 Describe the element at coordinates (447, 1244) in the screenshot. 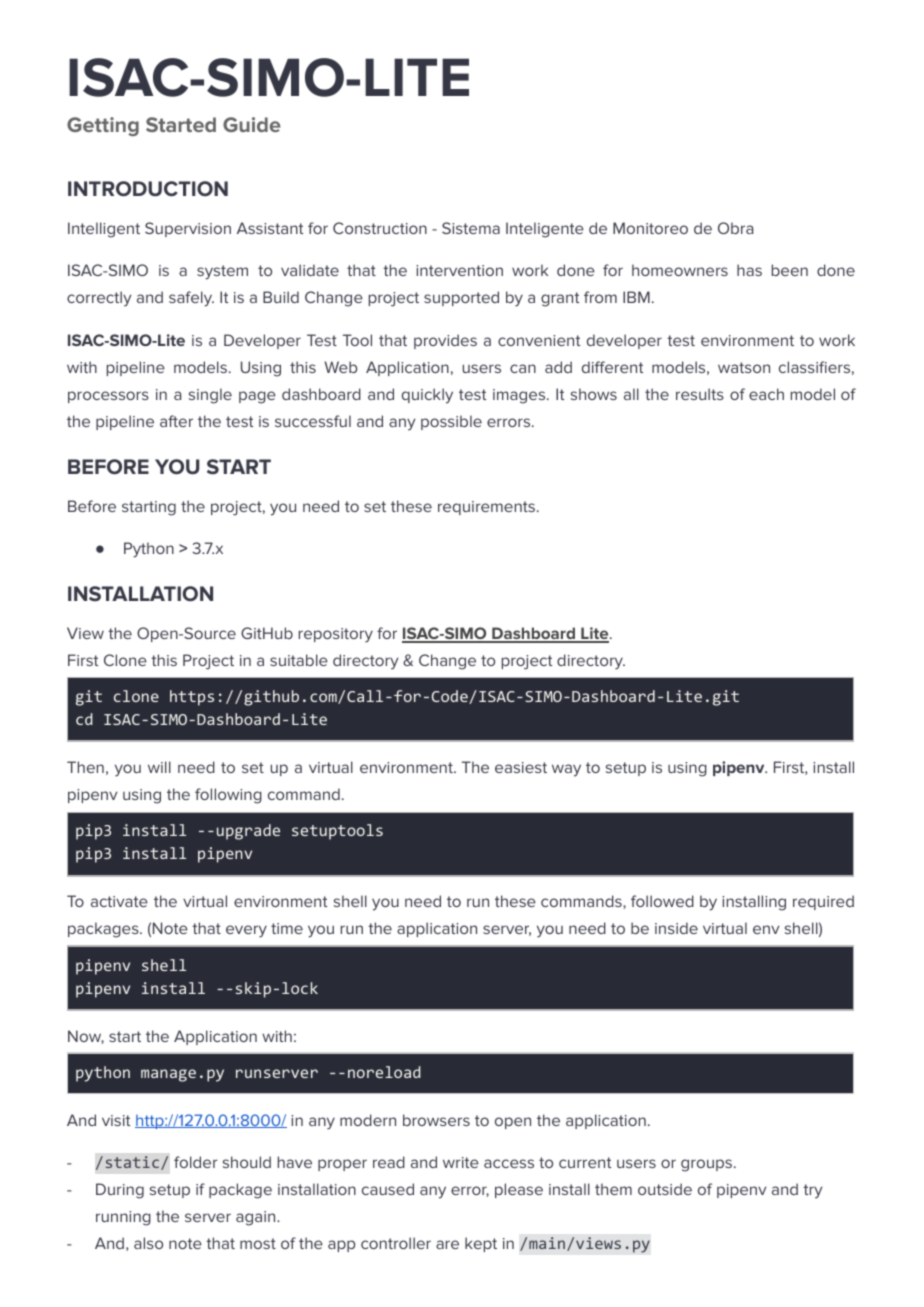

I see `are` at that location.
